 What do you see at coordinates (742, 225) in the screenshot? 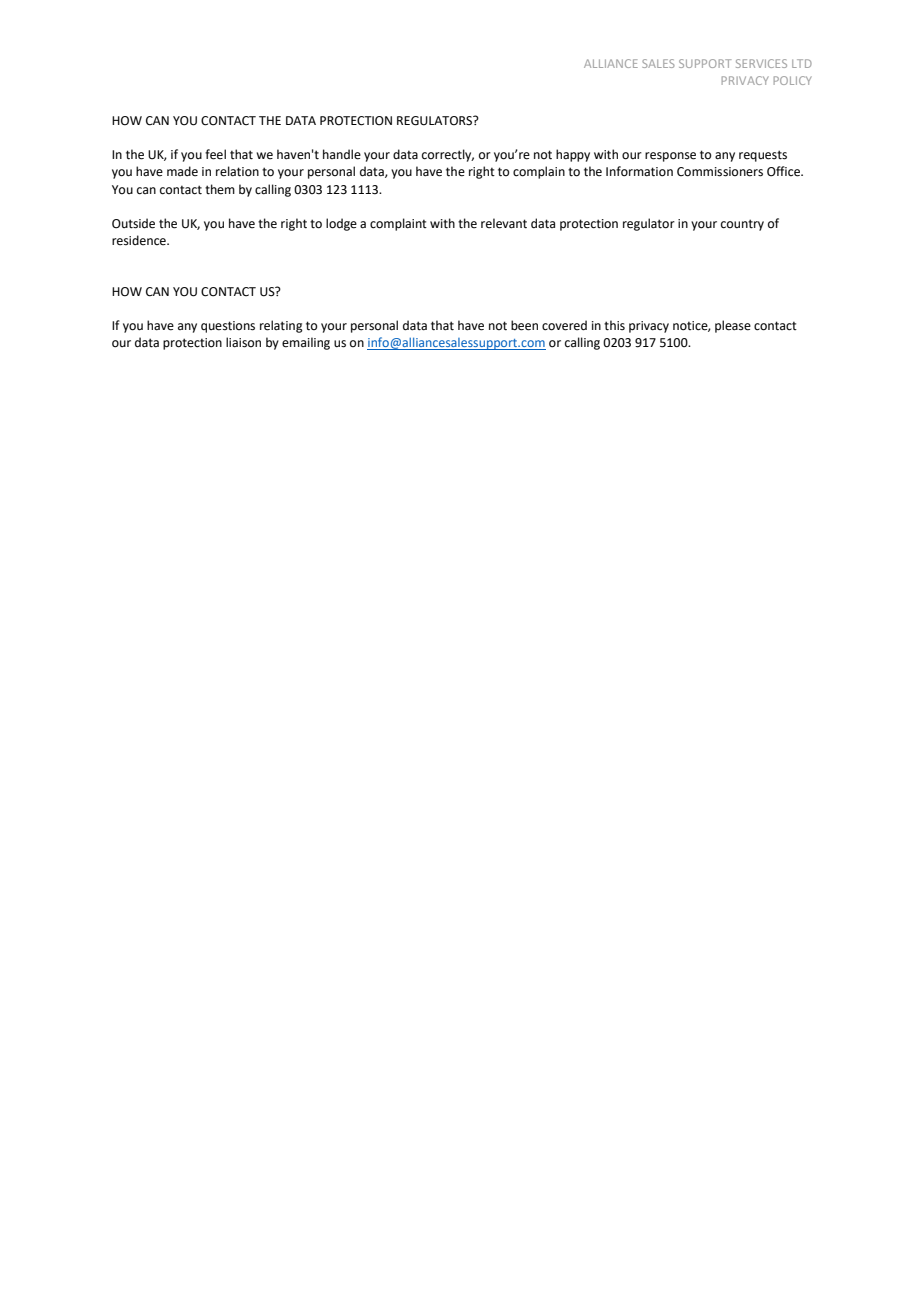
I see `country` at bounding box center [742, 225].
